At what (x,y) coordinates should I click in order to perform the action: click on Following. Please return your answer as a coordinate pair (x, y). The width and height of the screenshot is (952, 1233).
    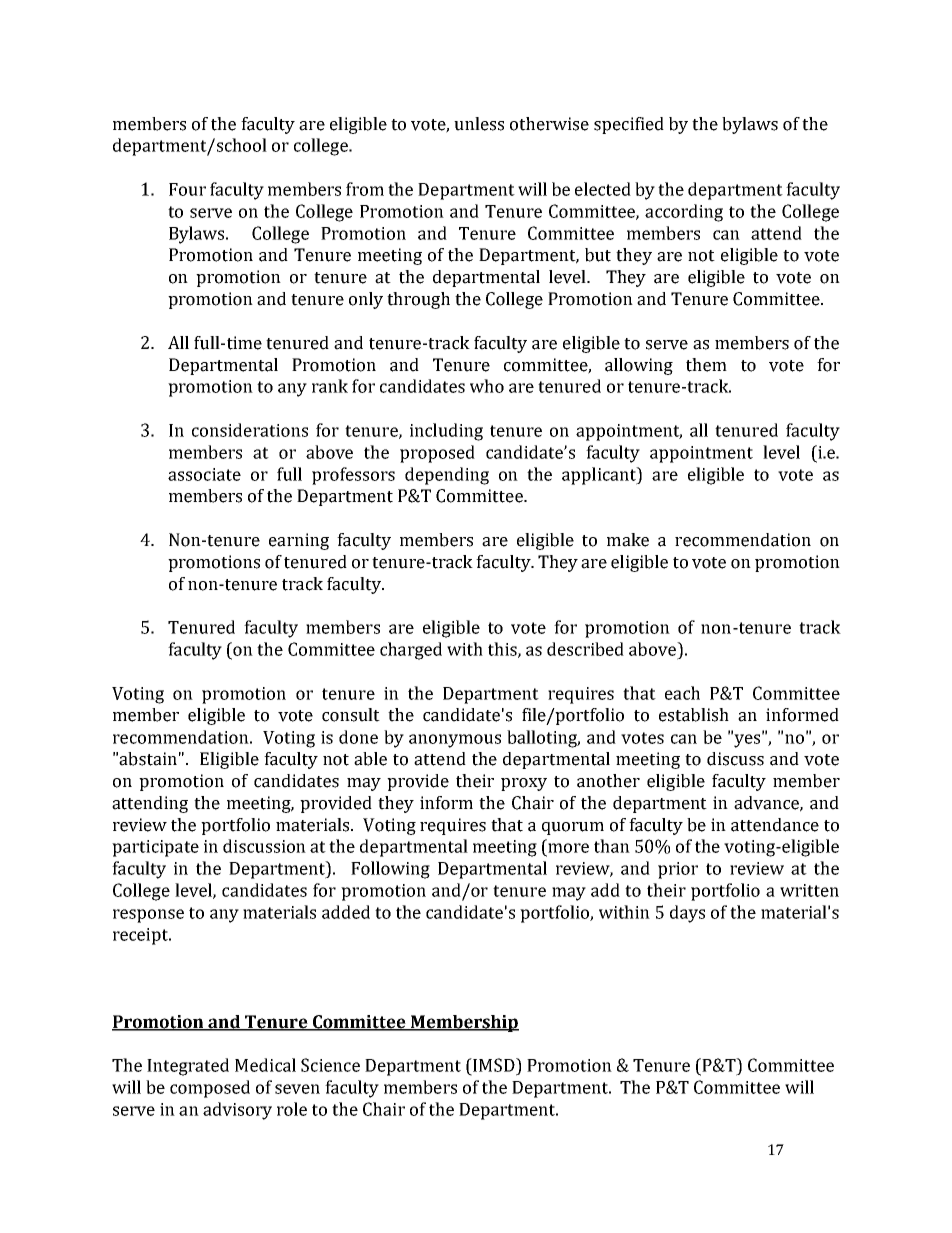
    Looking at the image, I should click on (390, 870).
